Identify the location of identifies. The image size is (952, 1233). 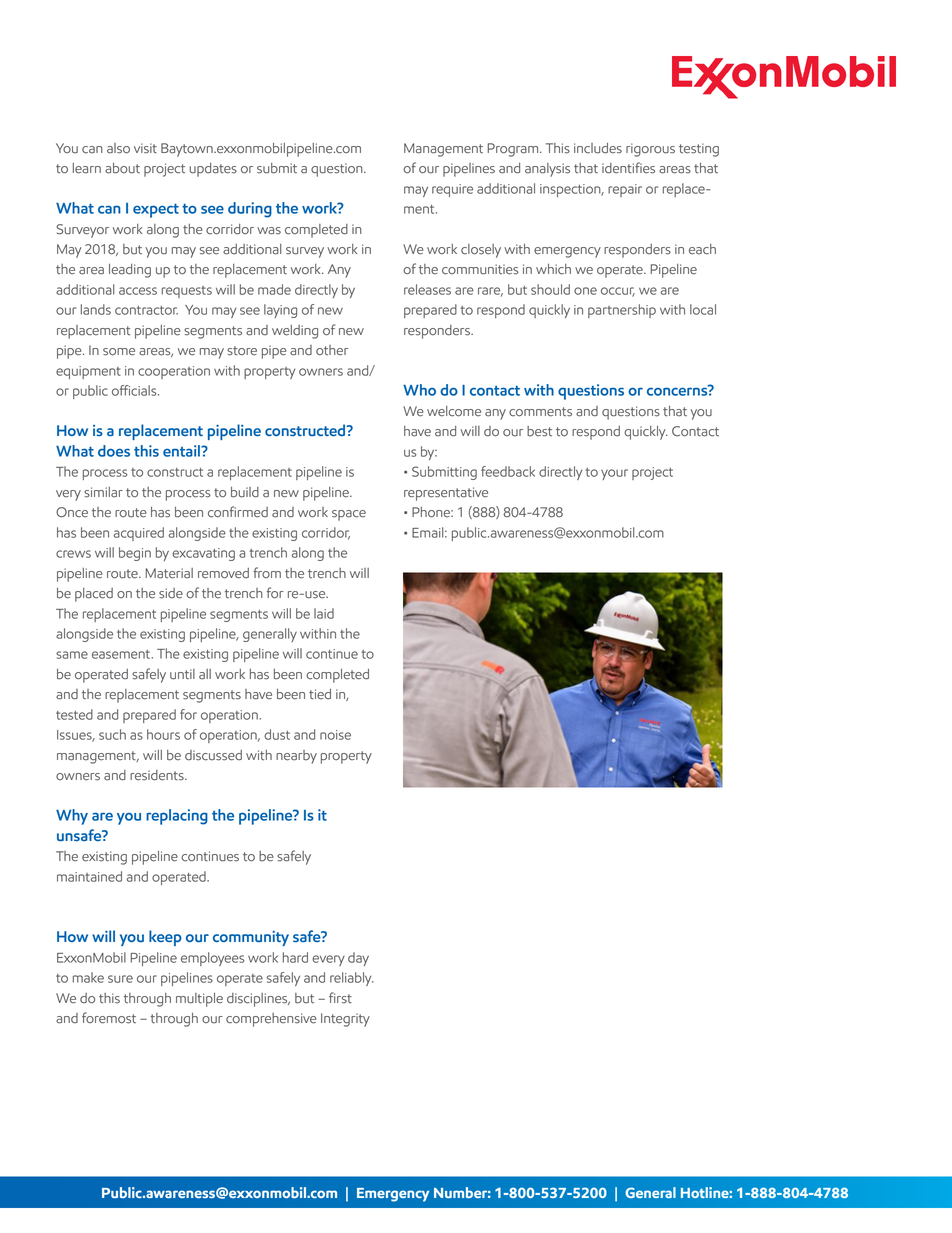
(628, 168).
